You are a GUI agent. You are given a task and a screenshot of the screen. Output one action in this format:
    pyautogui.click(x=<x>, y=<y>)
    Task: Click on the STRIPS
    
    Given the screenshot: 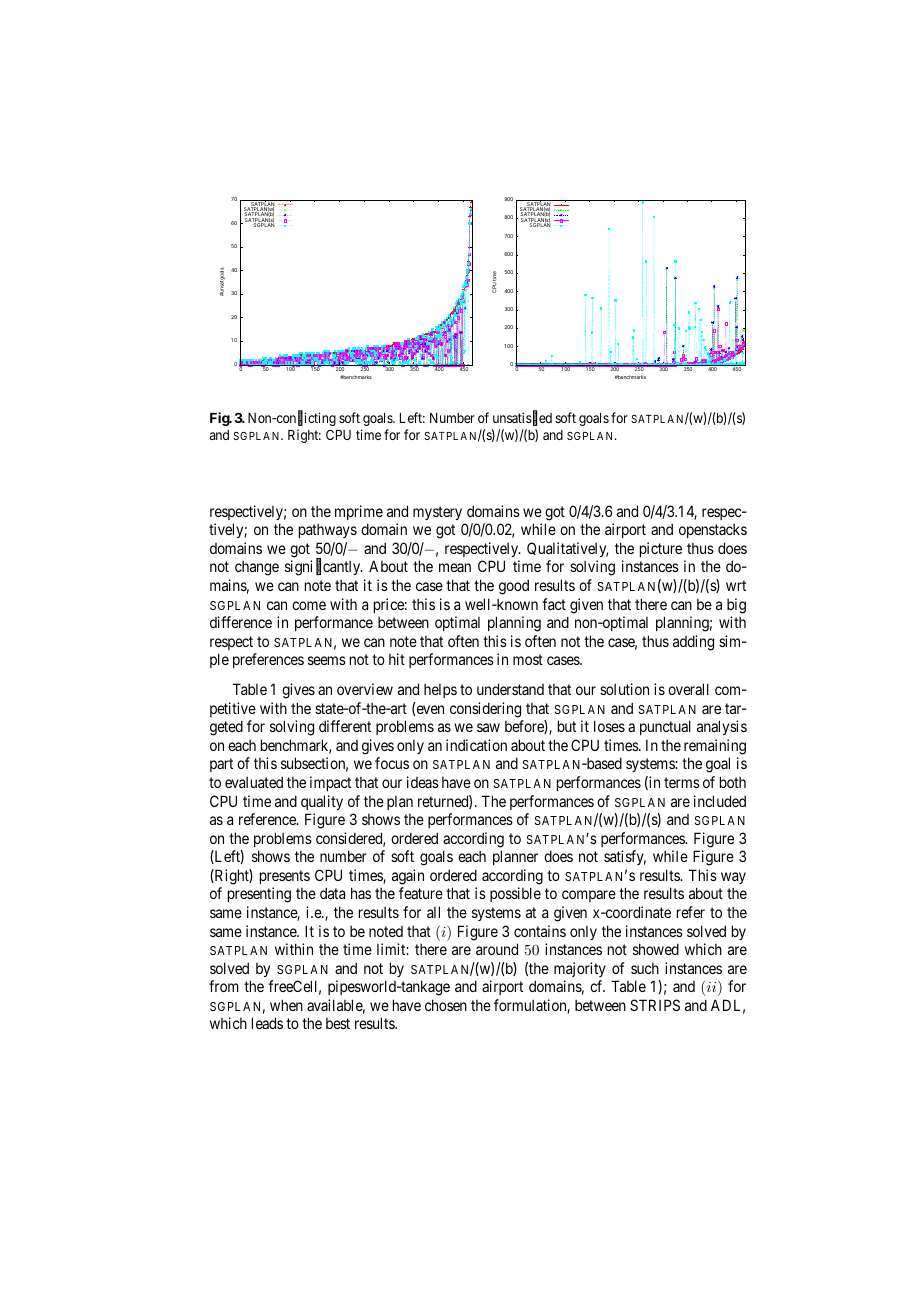 What is the action you would take?
    pyautogui.click(x=655, y=1005)
